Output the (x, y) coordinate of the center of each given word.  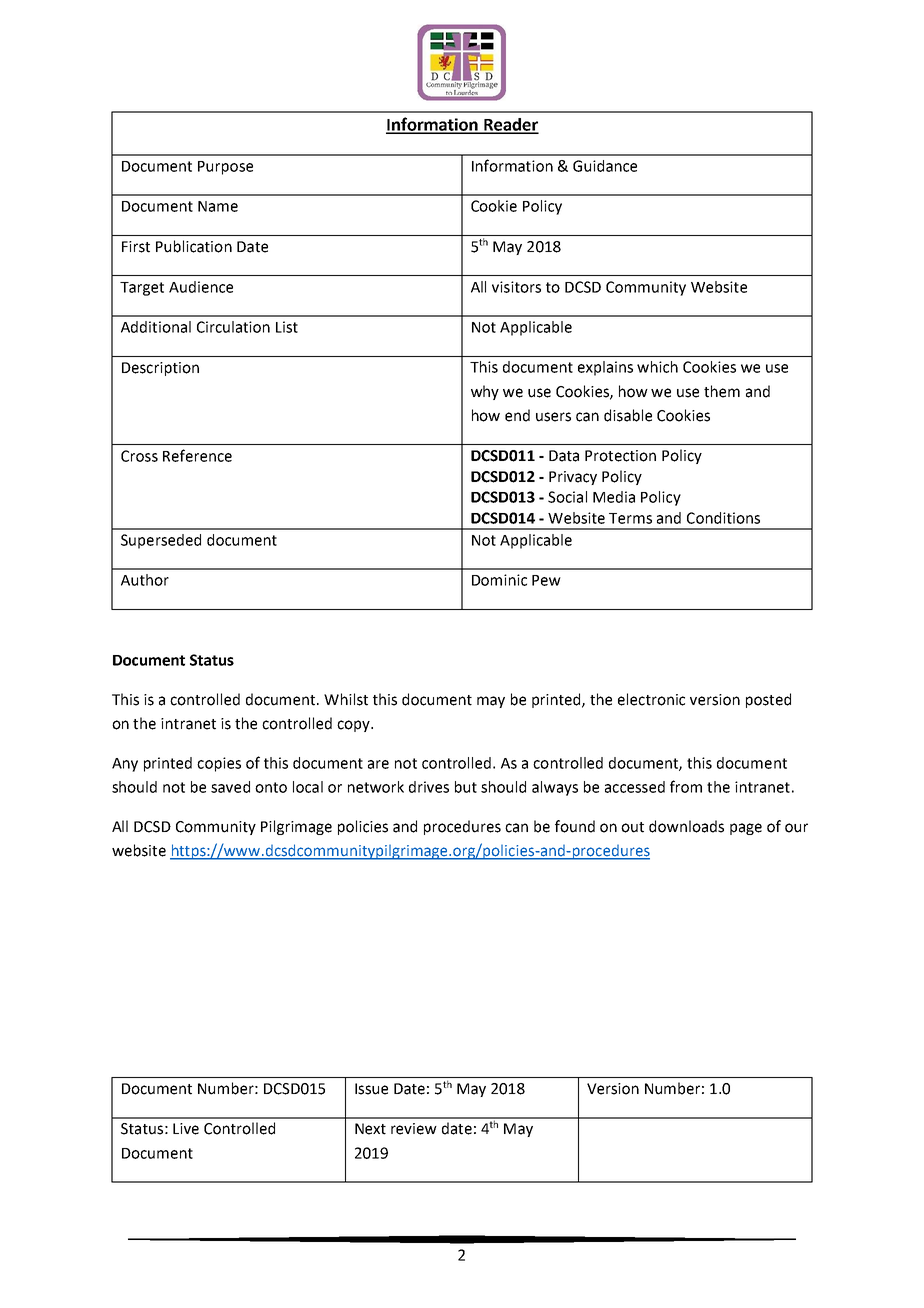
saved (230, 787)
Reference (197, 455)
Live (186, 1129)
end (517, 415)
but (466, 787)
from (686, 786)
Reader (510, 125)
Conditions (723, 518)
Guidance (605, 166)
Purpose (225, 168)
